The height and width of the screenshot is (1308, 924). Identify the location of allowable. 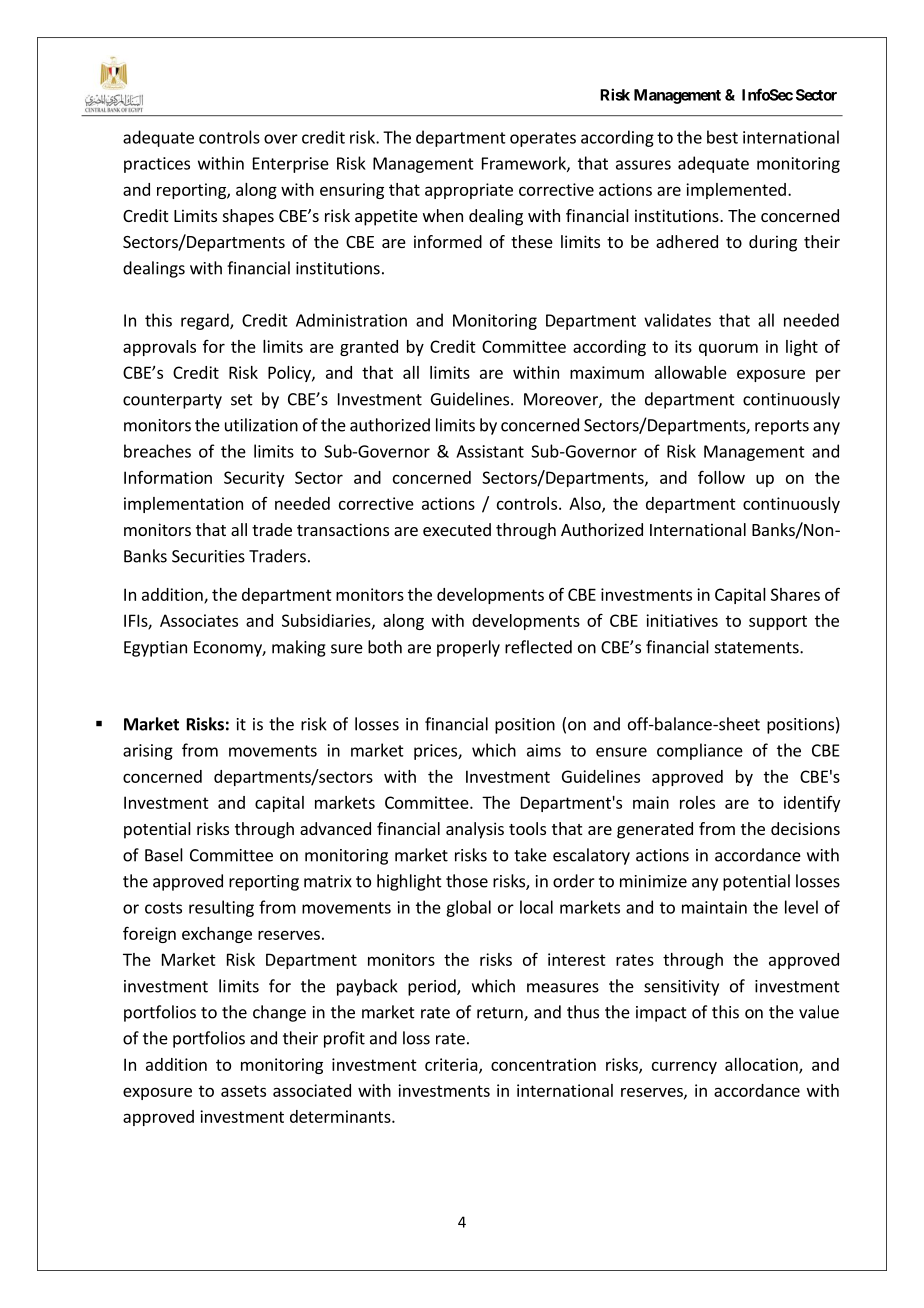
(691, 372).
